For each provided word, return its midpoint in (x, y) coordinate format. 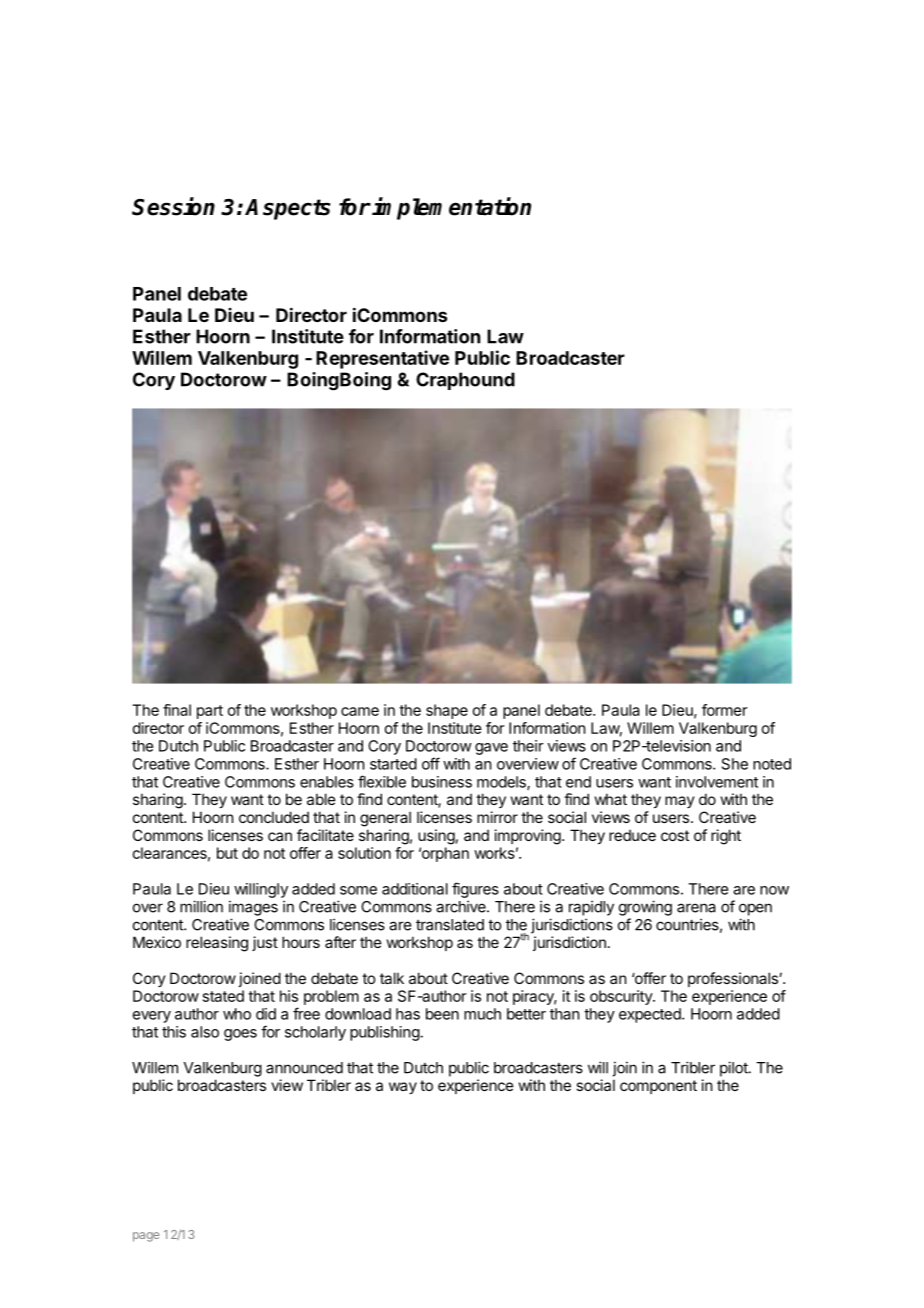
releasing (217, 944)
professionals (734, 979)
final (177, 710)
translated (450, 925)
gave (491, 749)
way (403, 1088)
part (210, 712)
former (724, 710)
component (658, 1087)
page (146, 1237)
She (735, 764)
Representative (382, 359)
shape (447, 711)
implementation (451, 208)
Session (173, 206)
